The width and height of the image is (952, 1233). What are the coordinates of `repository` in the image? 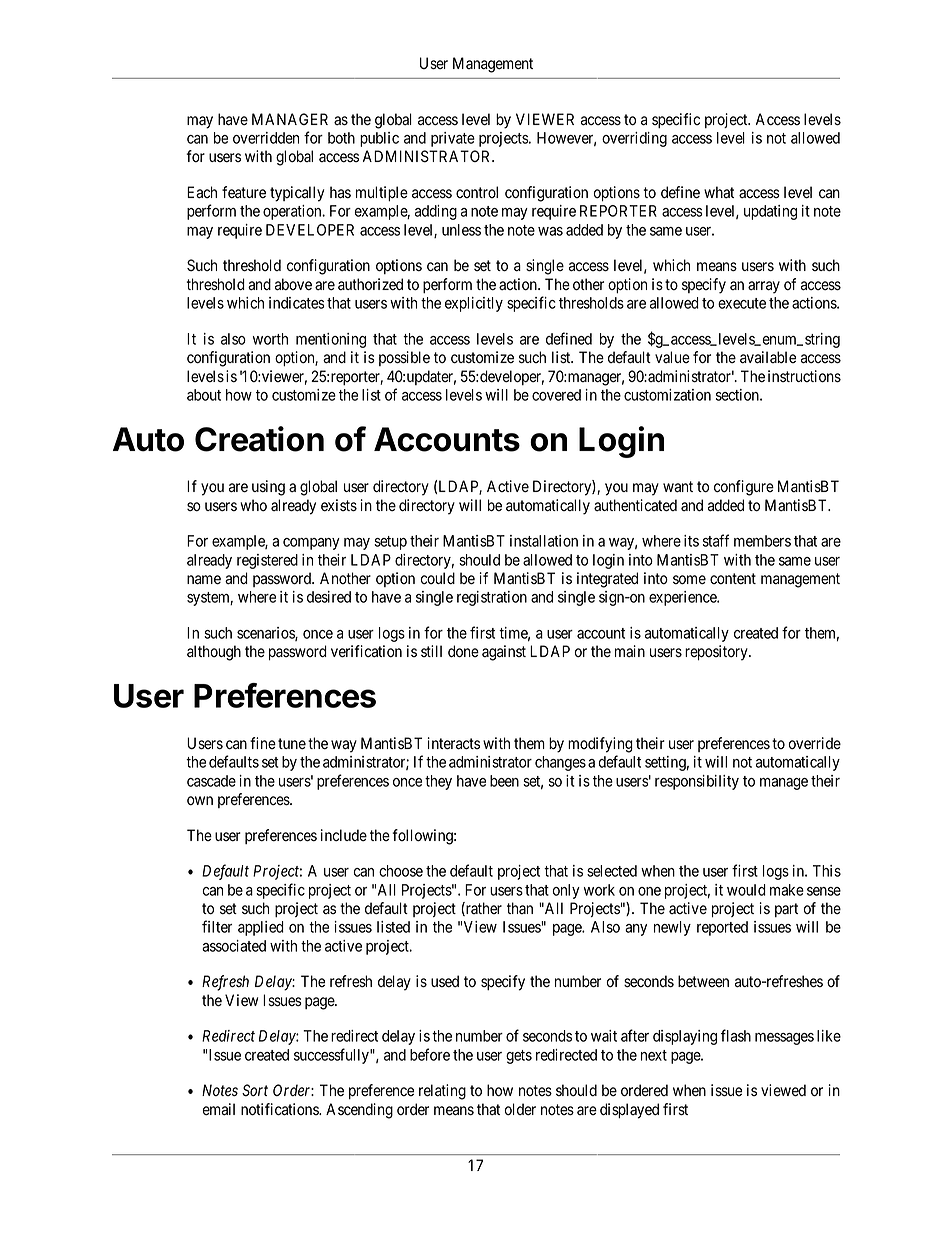 It's located at (717, 653).
